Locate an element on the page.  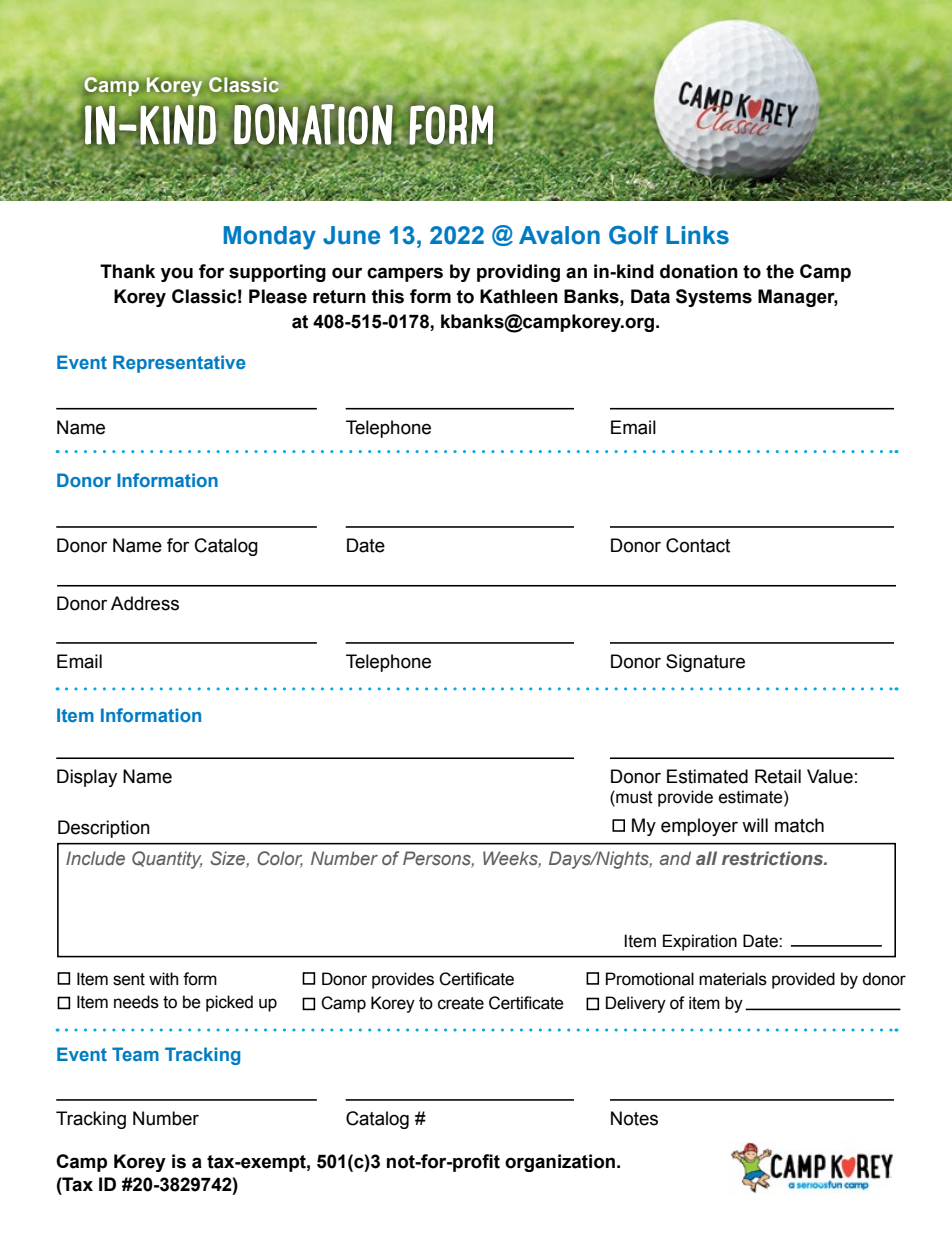
Retail is located at coordinates (778, 776).
